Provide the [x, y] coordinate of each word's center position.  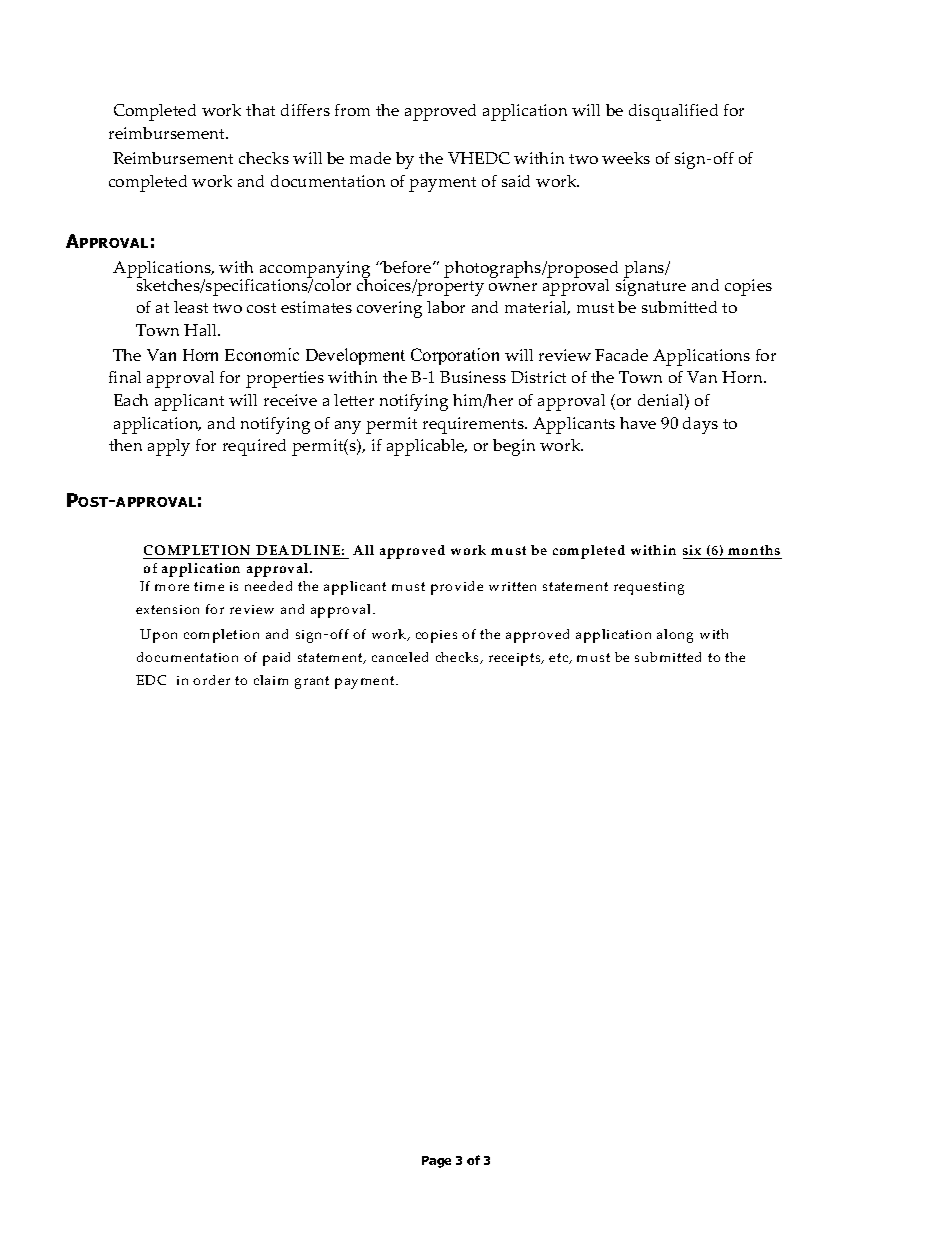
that [260, 110]
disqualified [673, 112]
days [700, 425]
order [211, 680]
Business [473, 377]
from [352, 110]
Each [131, 400]
